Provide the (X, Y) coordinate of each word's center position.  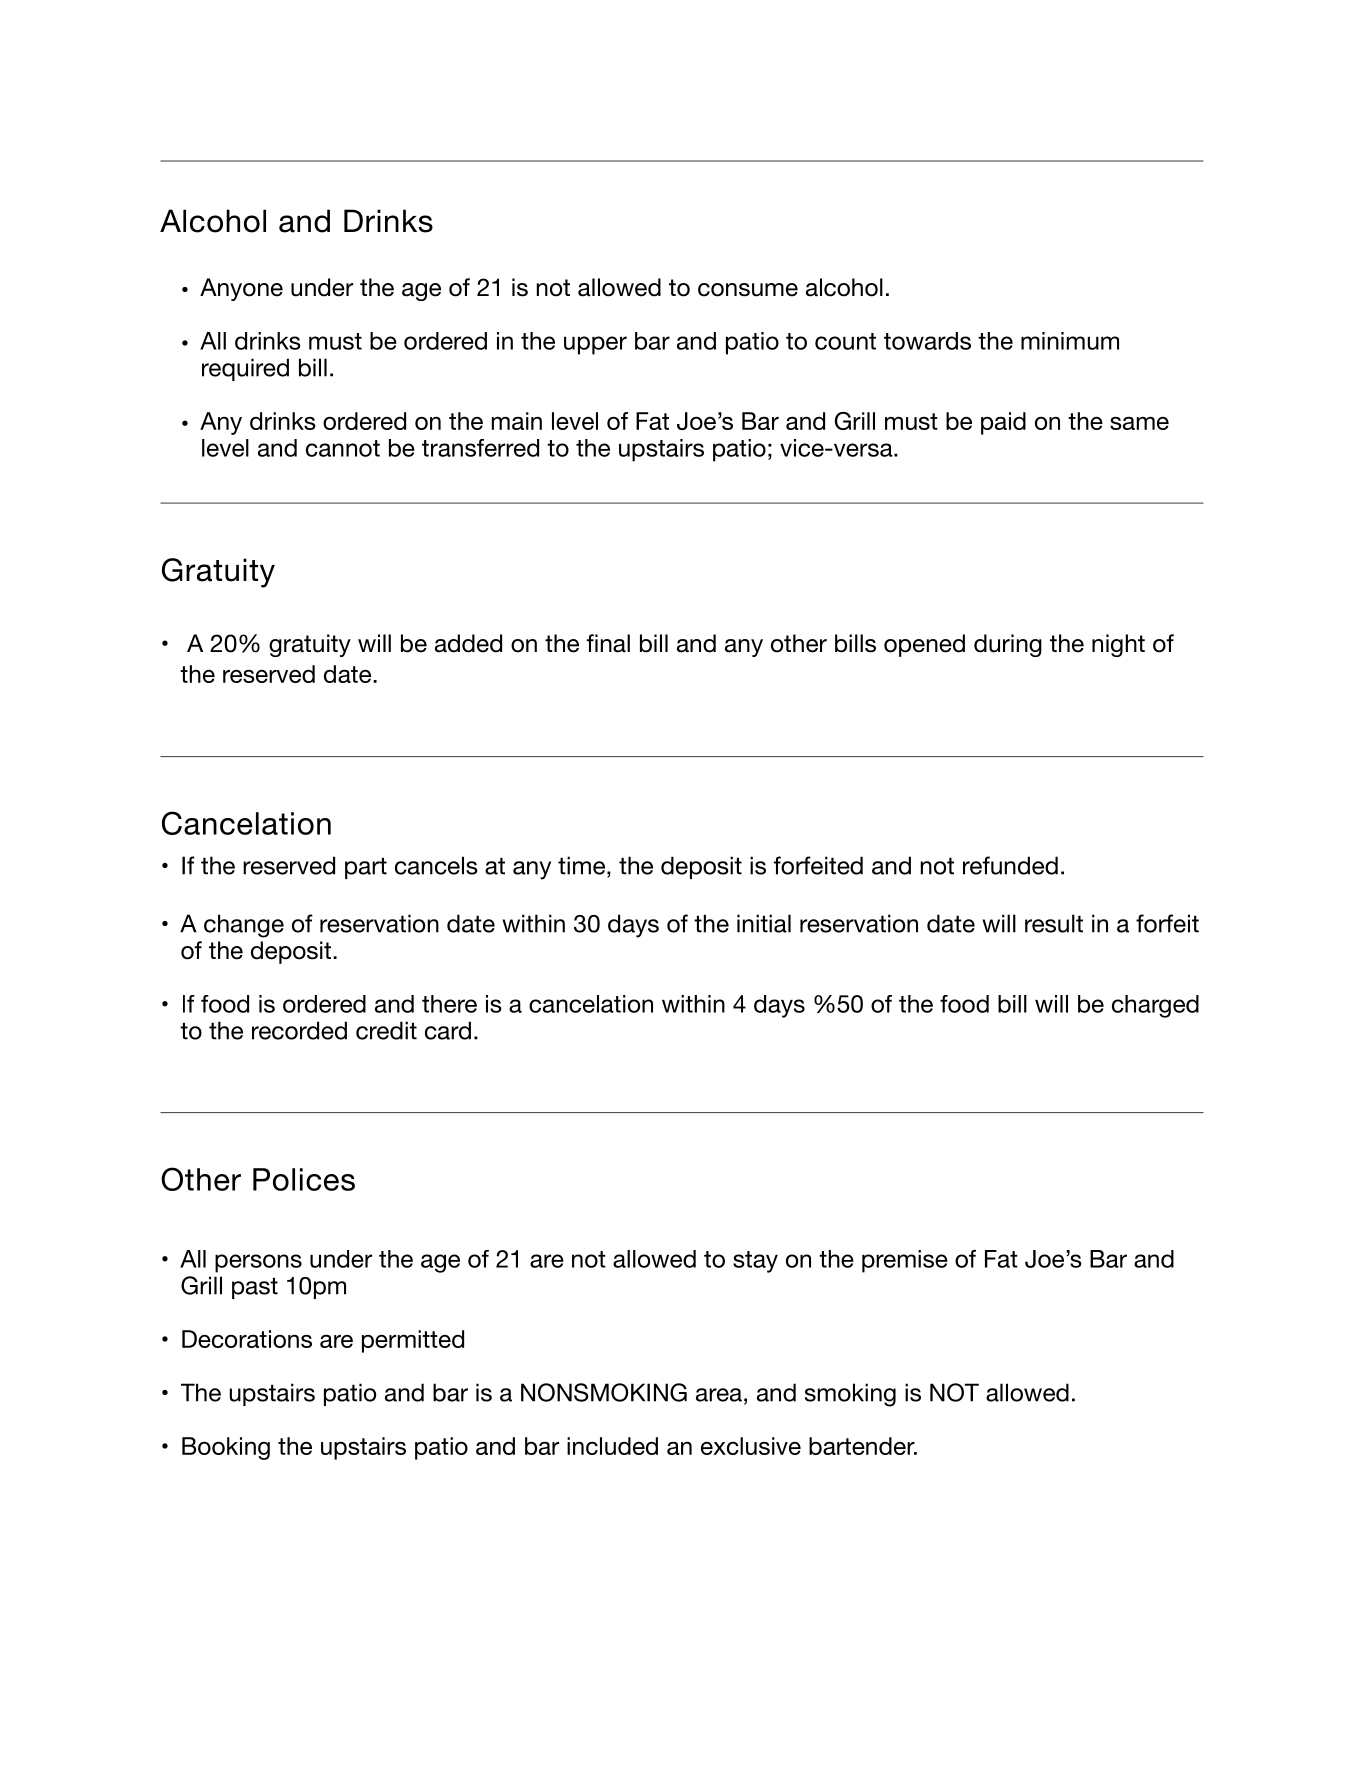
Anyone (241, 289)
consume (748, 290)
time (581, 865)
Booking (226, 1448)
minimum (1070, 341)
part (366, 868)
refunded (1010, 865)
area (719, 1395)
